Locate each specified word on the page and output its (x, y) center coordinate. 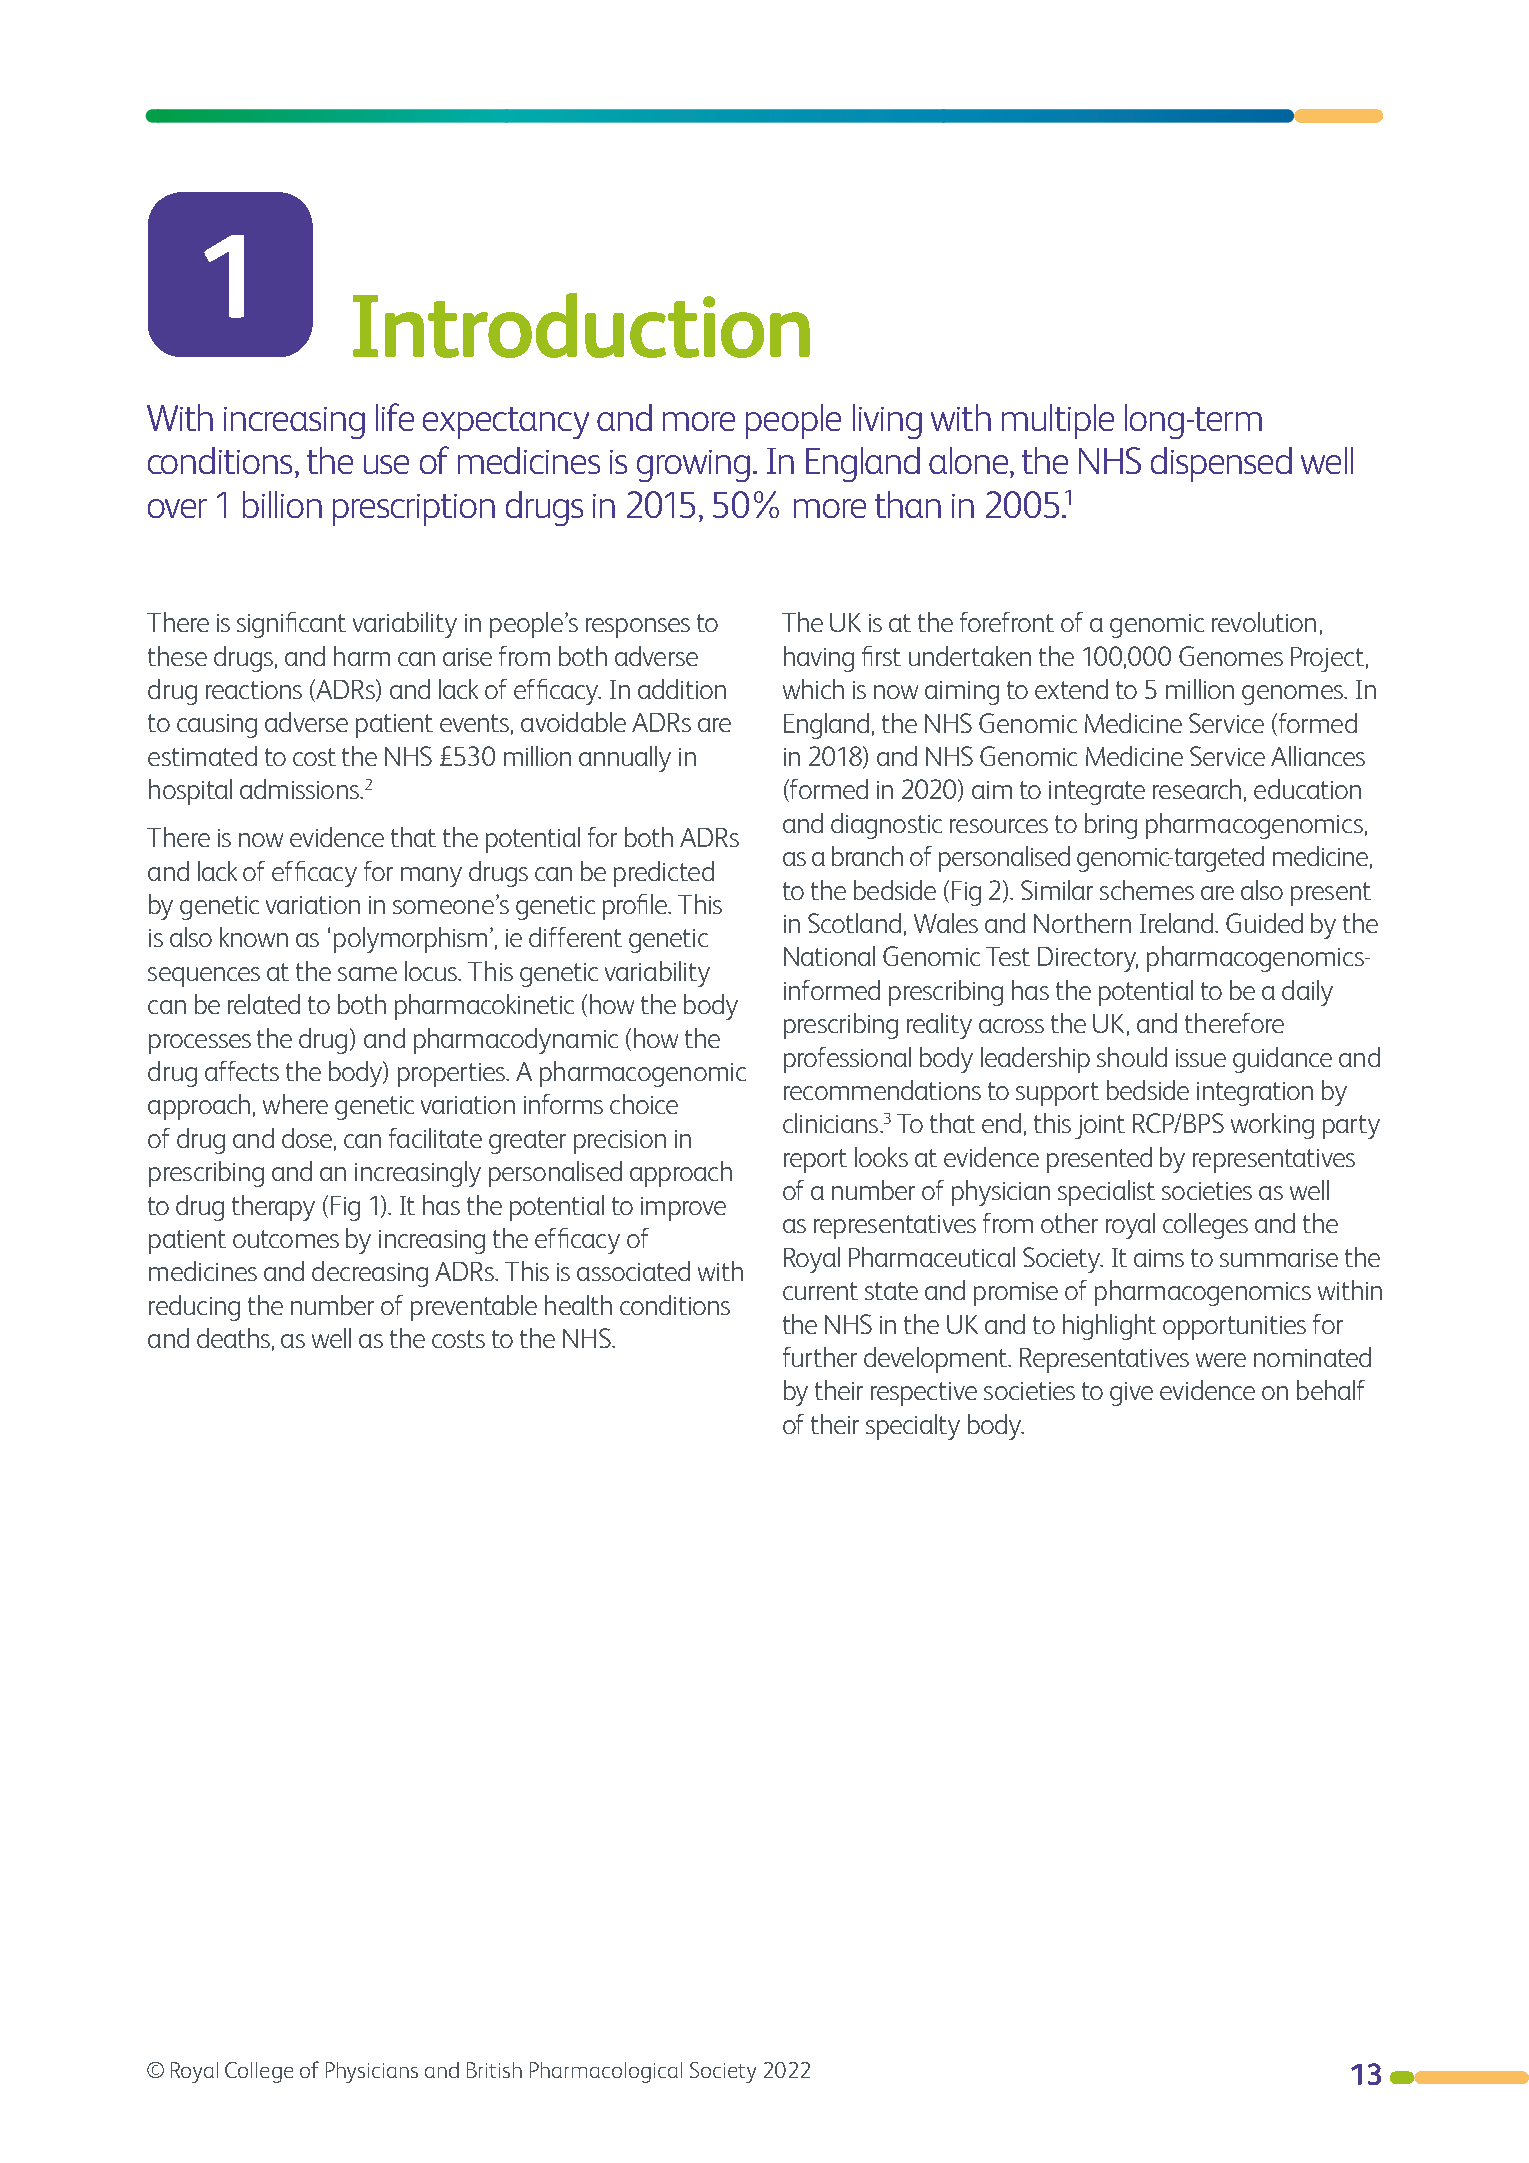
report (815, 1161)
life (395, 417)
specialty (913, 1427)
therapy (273, 1208)
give (1131, 1394)
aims (1159, 1258)
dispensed (1221, 464)
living (887, 421)
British (494, 2070)
